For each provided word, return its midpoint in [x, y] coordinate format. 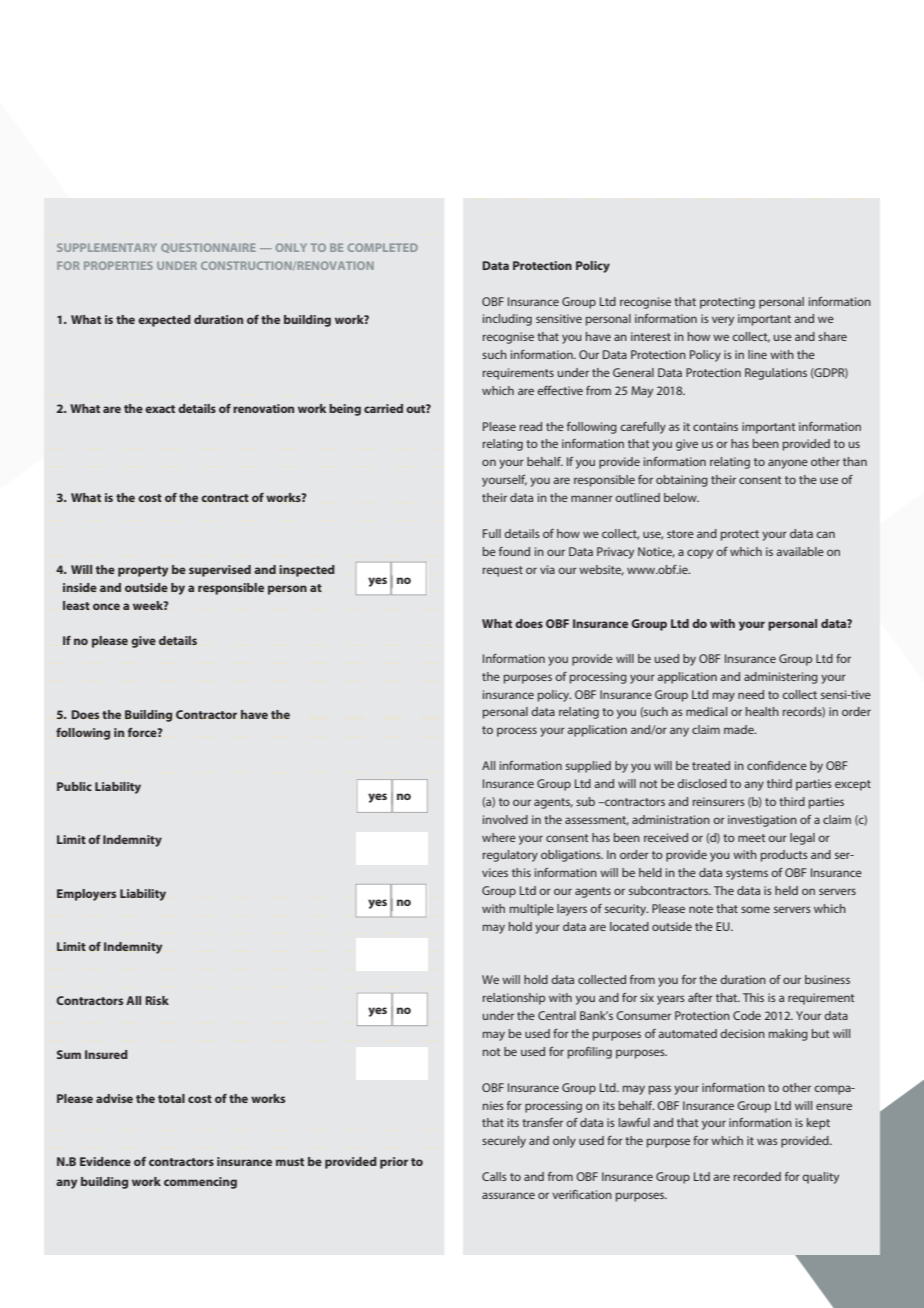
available [800, 551]
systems [747, 874]
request [503, 571]
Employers [86, 895]
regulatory [510, 856]
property [143, 571]
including [507, 320]
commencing [200, 1183]
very [723, 321]
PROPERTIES [118, 265]
